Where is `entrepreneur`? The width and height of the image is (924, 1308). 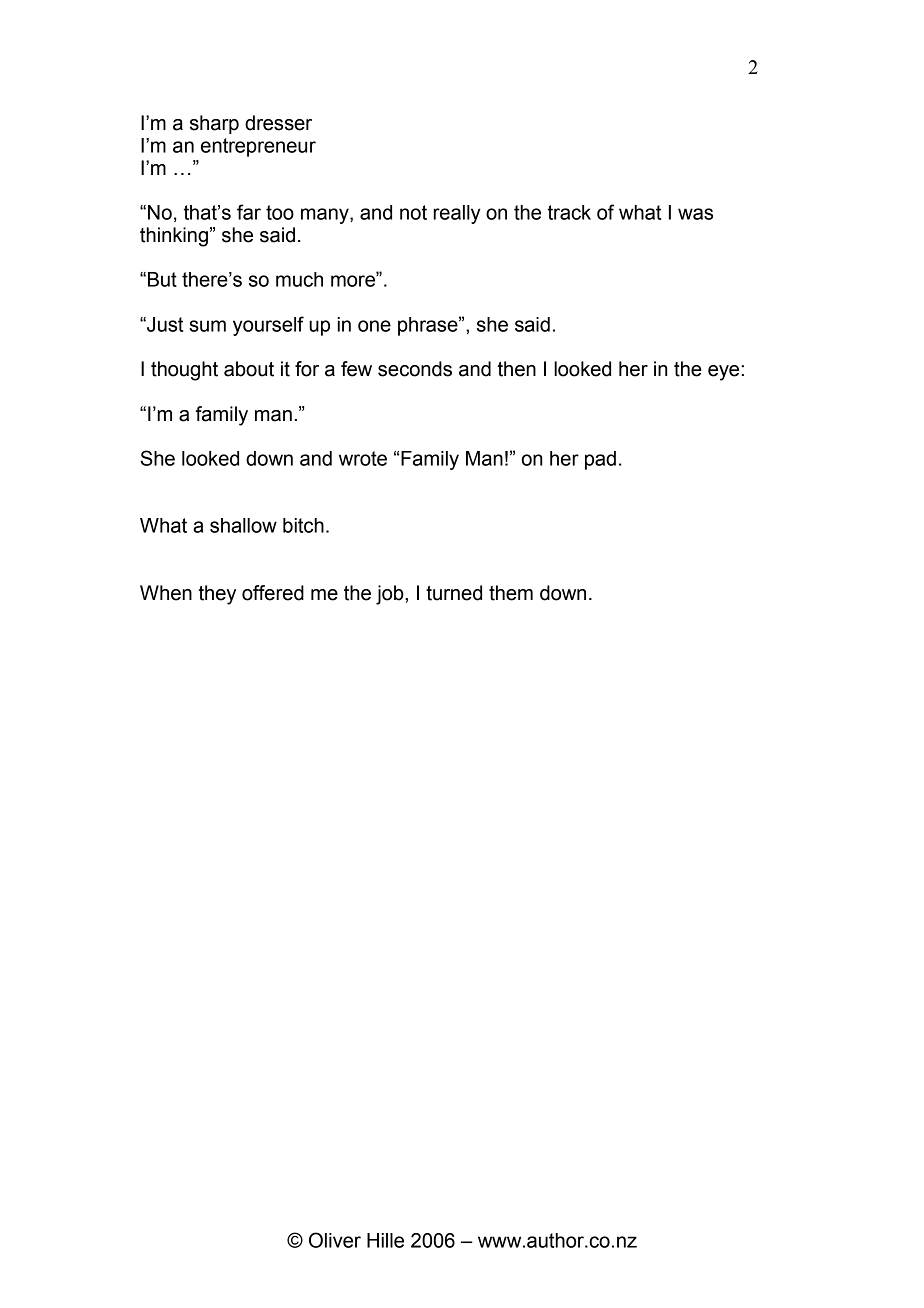
entrepreneur is located at coordinates (258, 147).
